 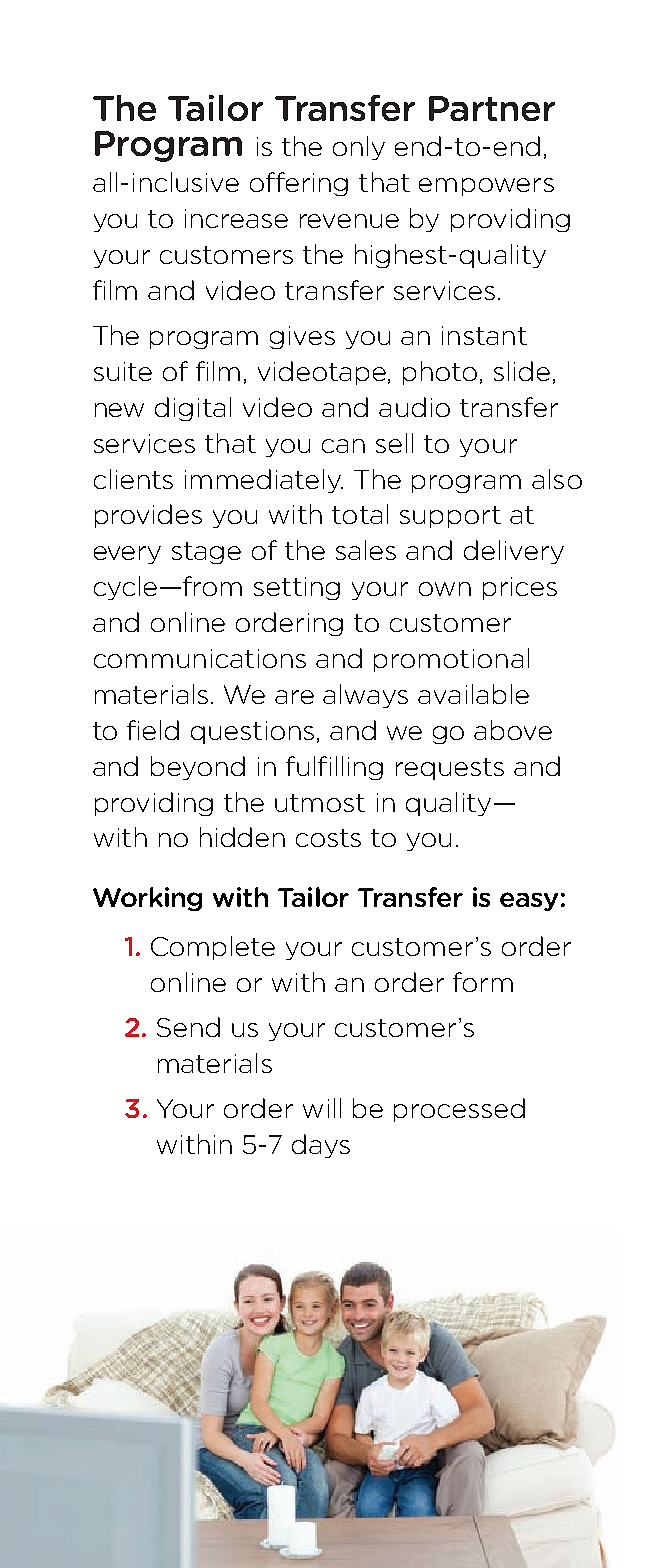 What do you see at coordinates (492, 108) in the screenshot?
I see `Partner` at bounding box center [492, 108].
